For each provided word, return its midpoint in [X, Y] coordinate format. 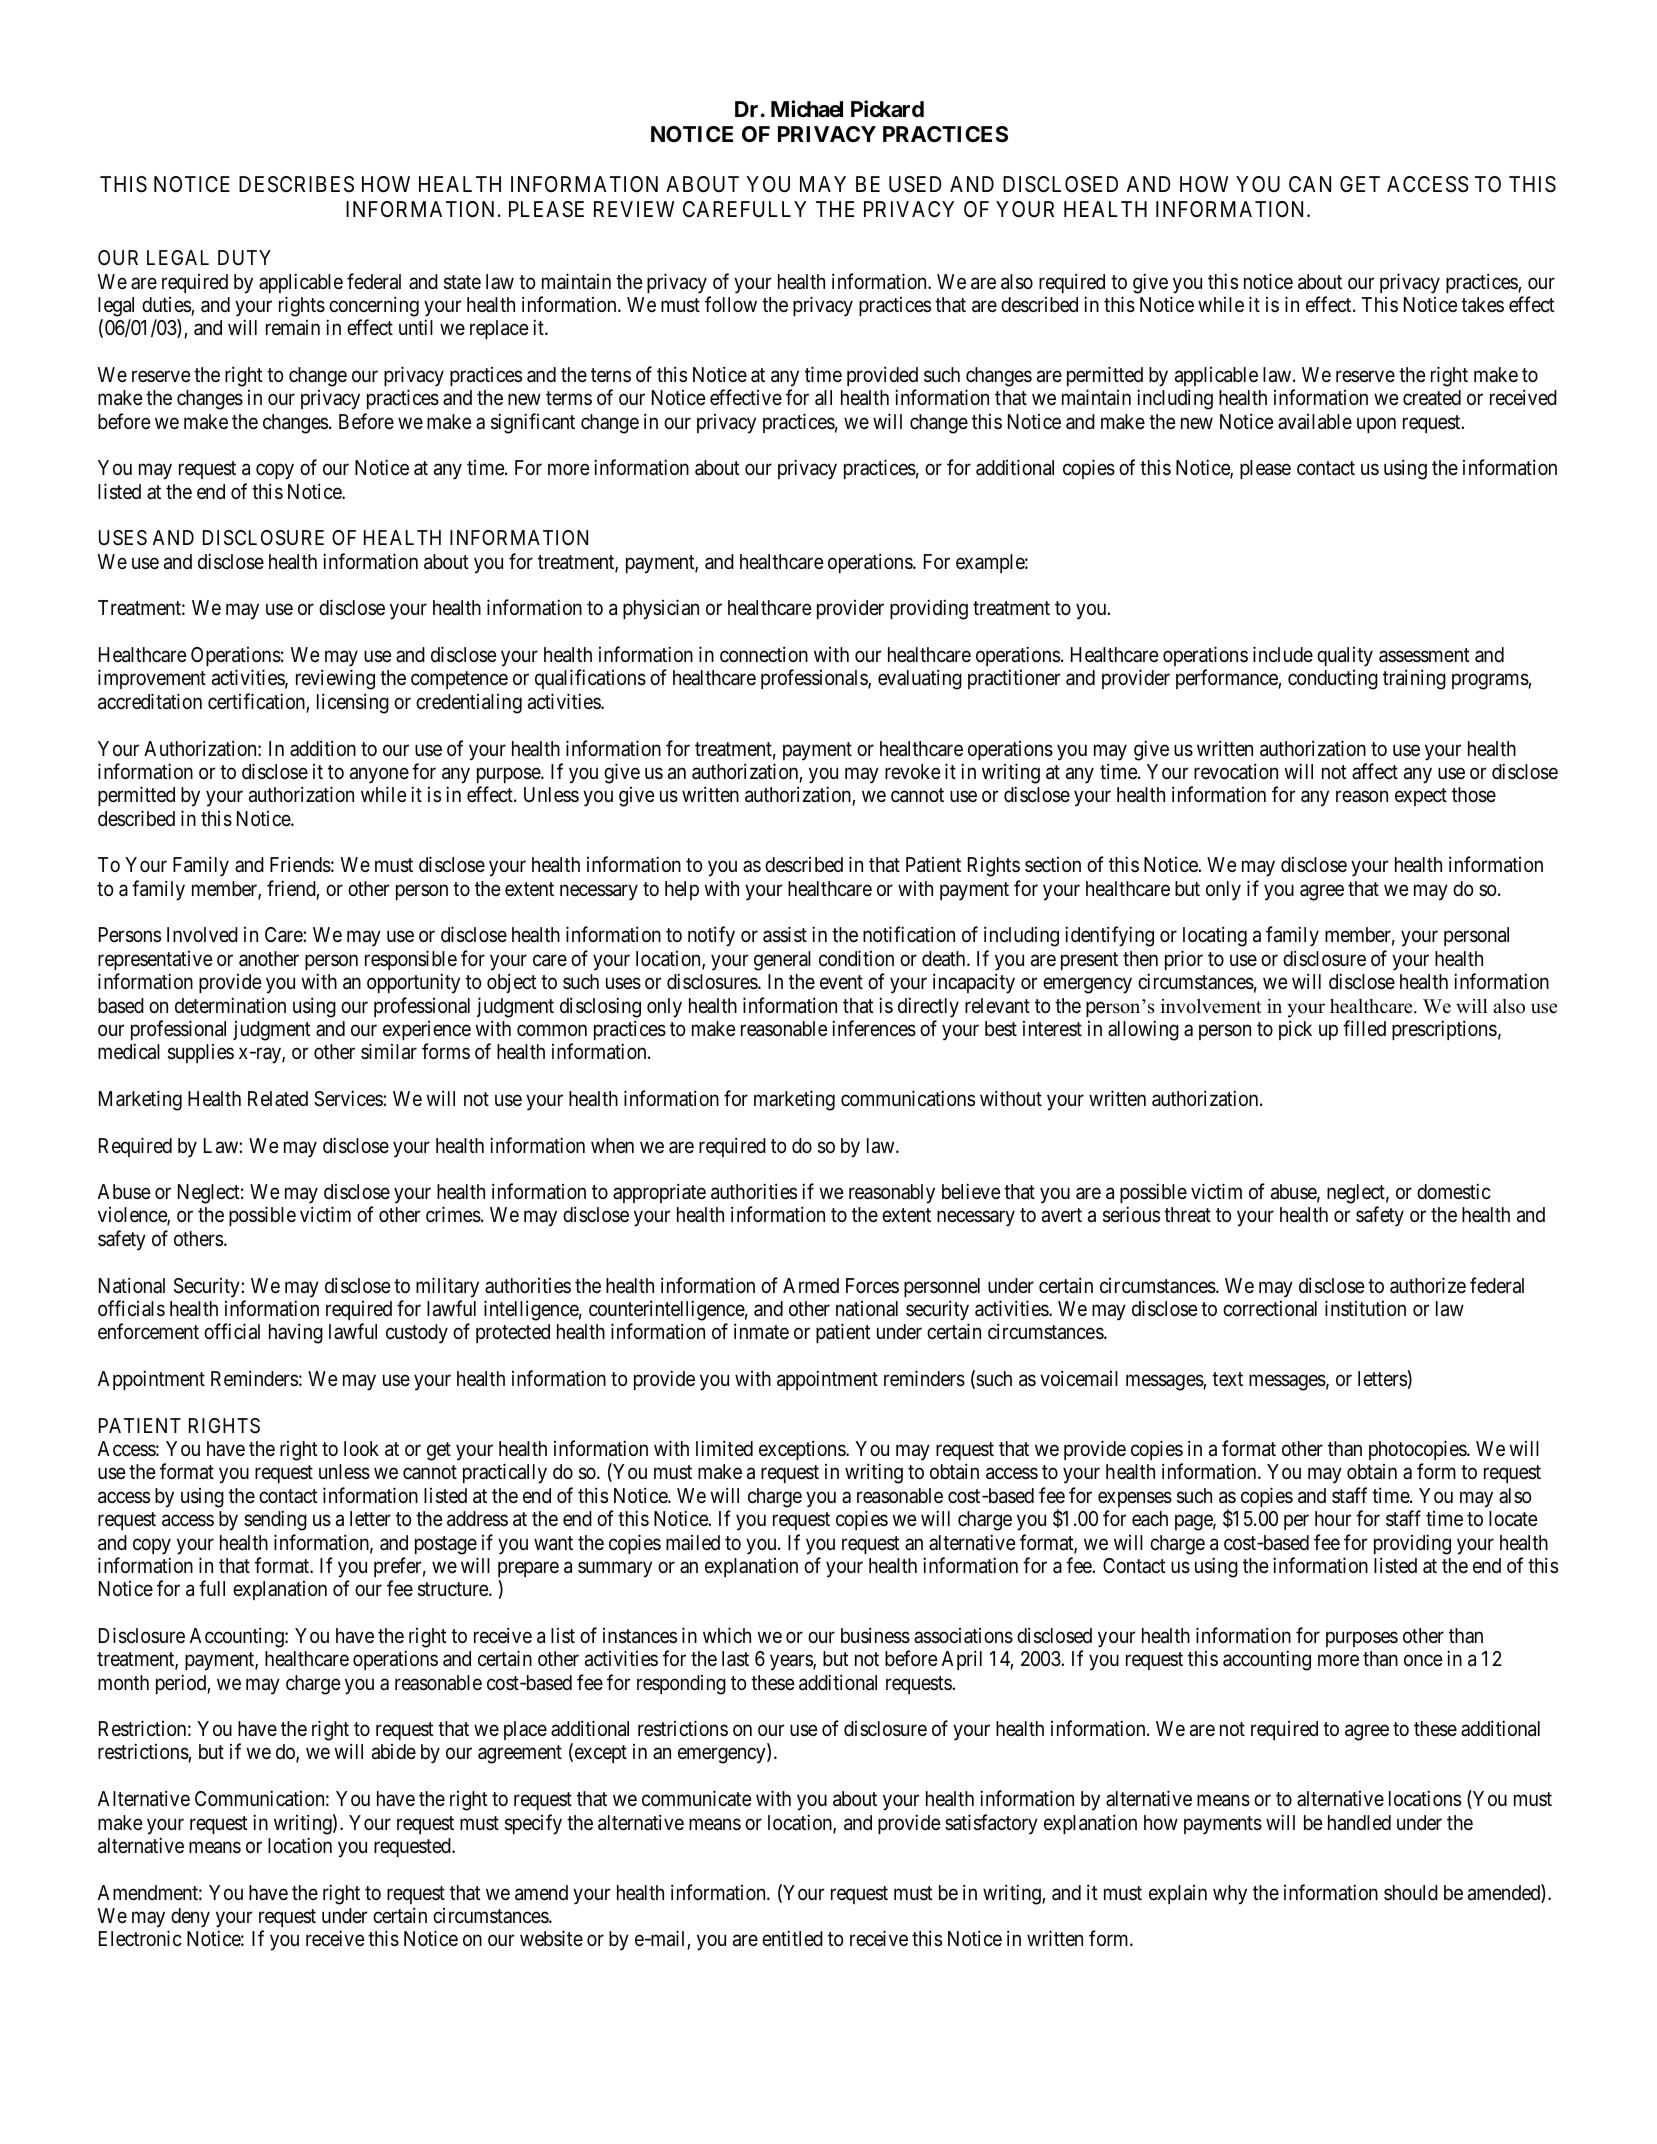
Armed [811, 1285]
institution [1365, 1308]
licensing [353, 703]
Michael [807, 109]
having [296, 1333]
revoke [913, 772]
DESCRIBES [296, 184]
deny [190, 1918]
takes [1482, 305]
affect [1375, 771]
